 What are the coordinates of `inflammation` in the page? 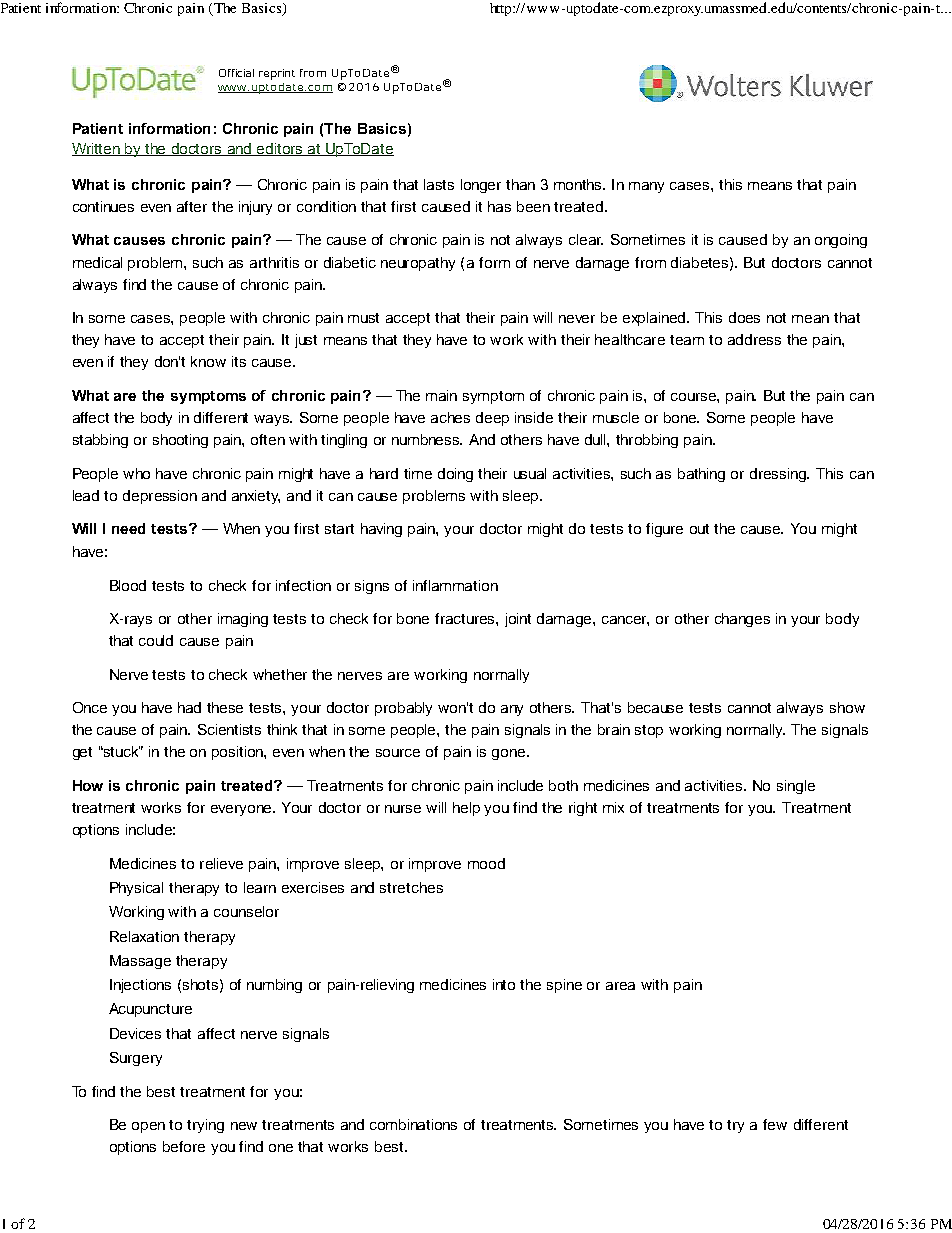 It's located at (455, 585).
